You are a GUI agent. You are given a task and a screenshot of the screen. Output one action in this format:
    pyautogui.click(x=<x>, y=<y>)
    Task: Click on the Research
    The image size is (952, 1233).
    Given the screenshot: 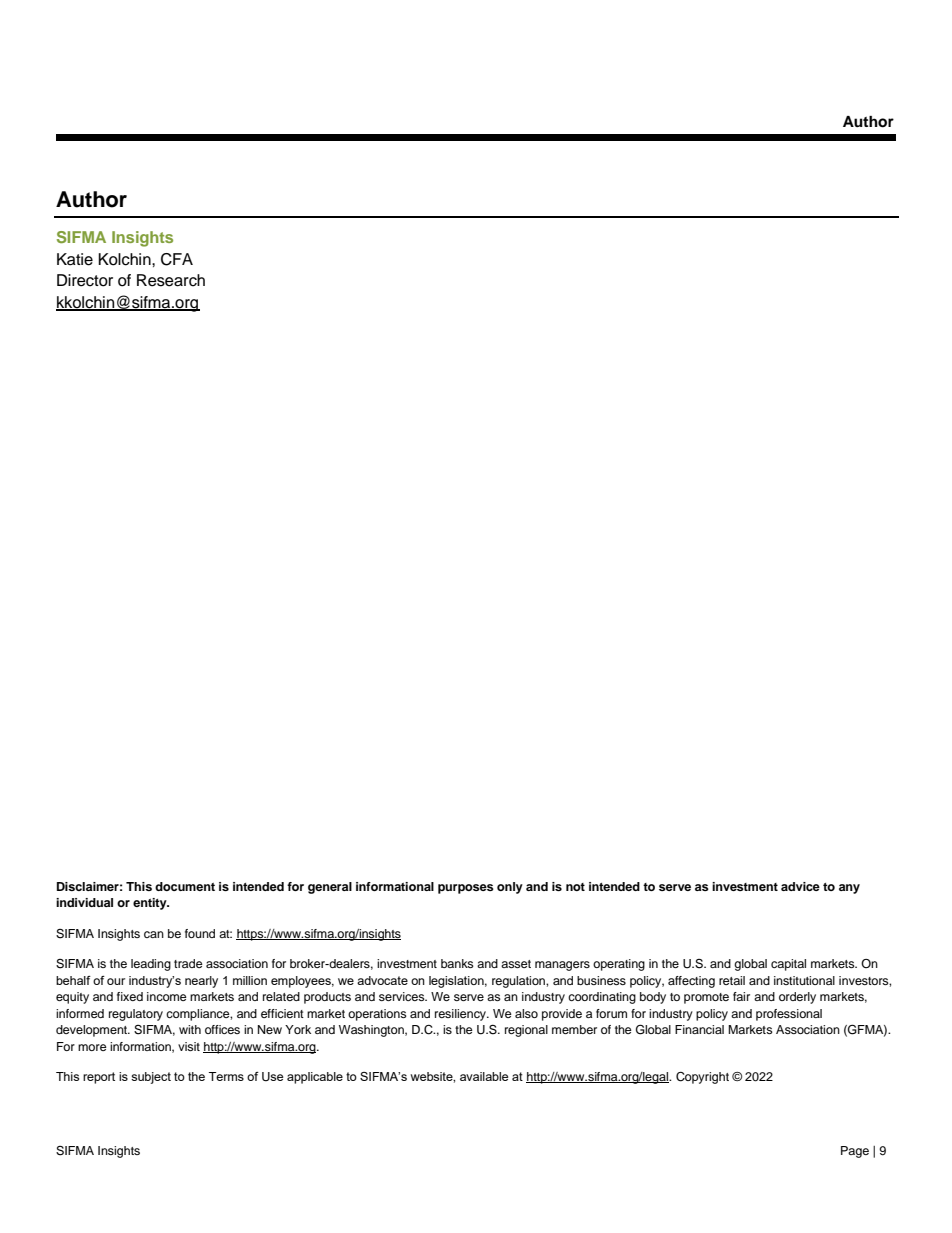 What is the action you would take?
    pyautogui.click(x=171, y=280)
